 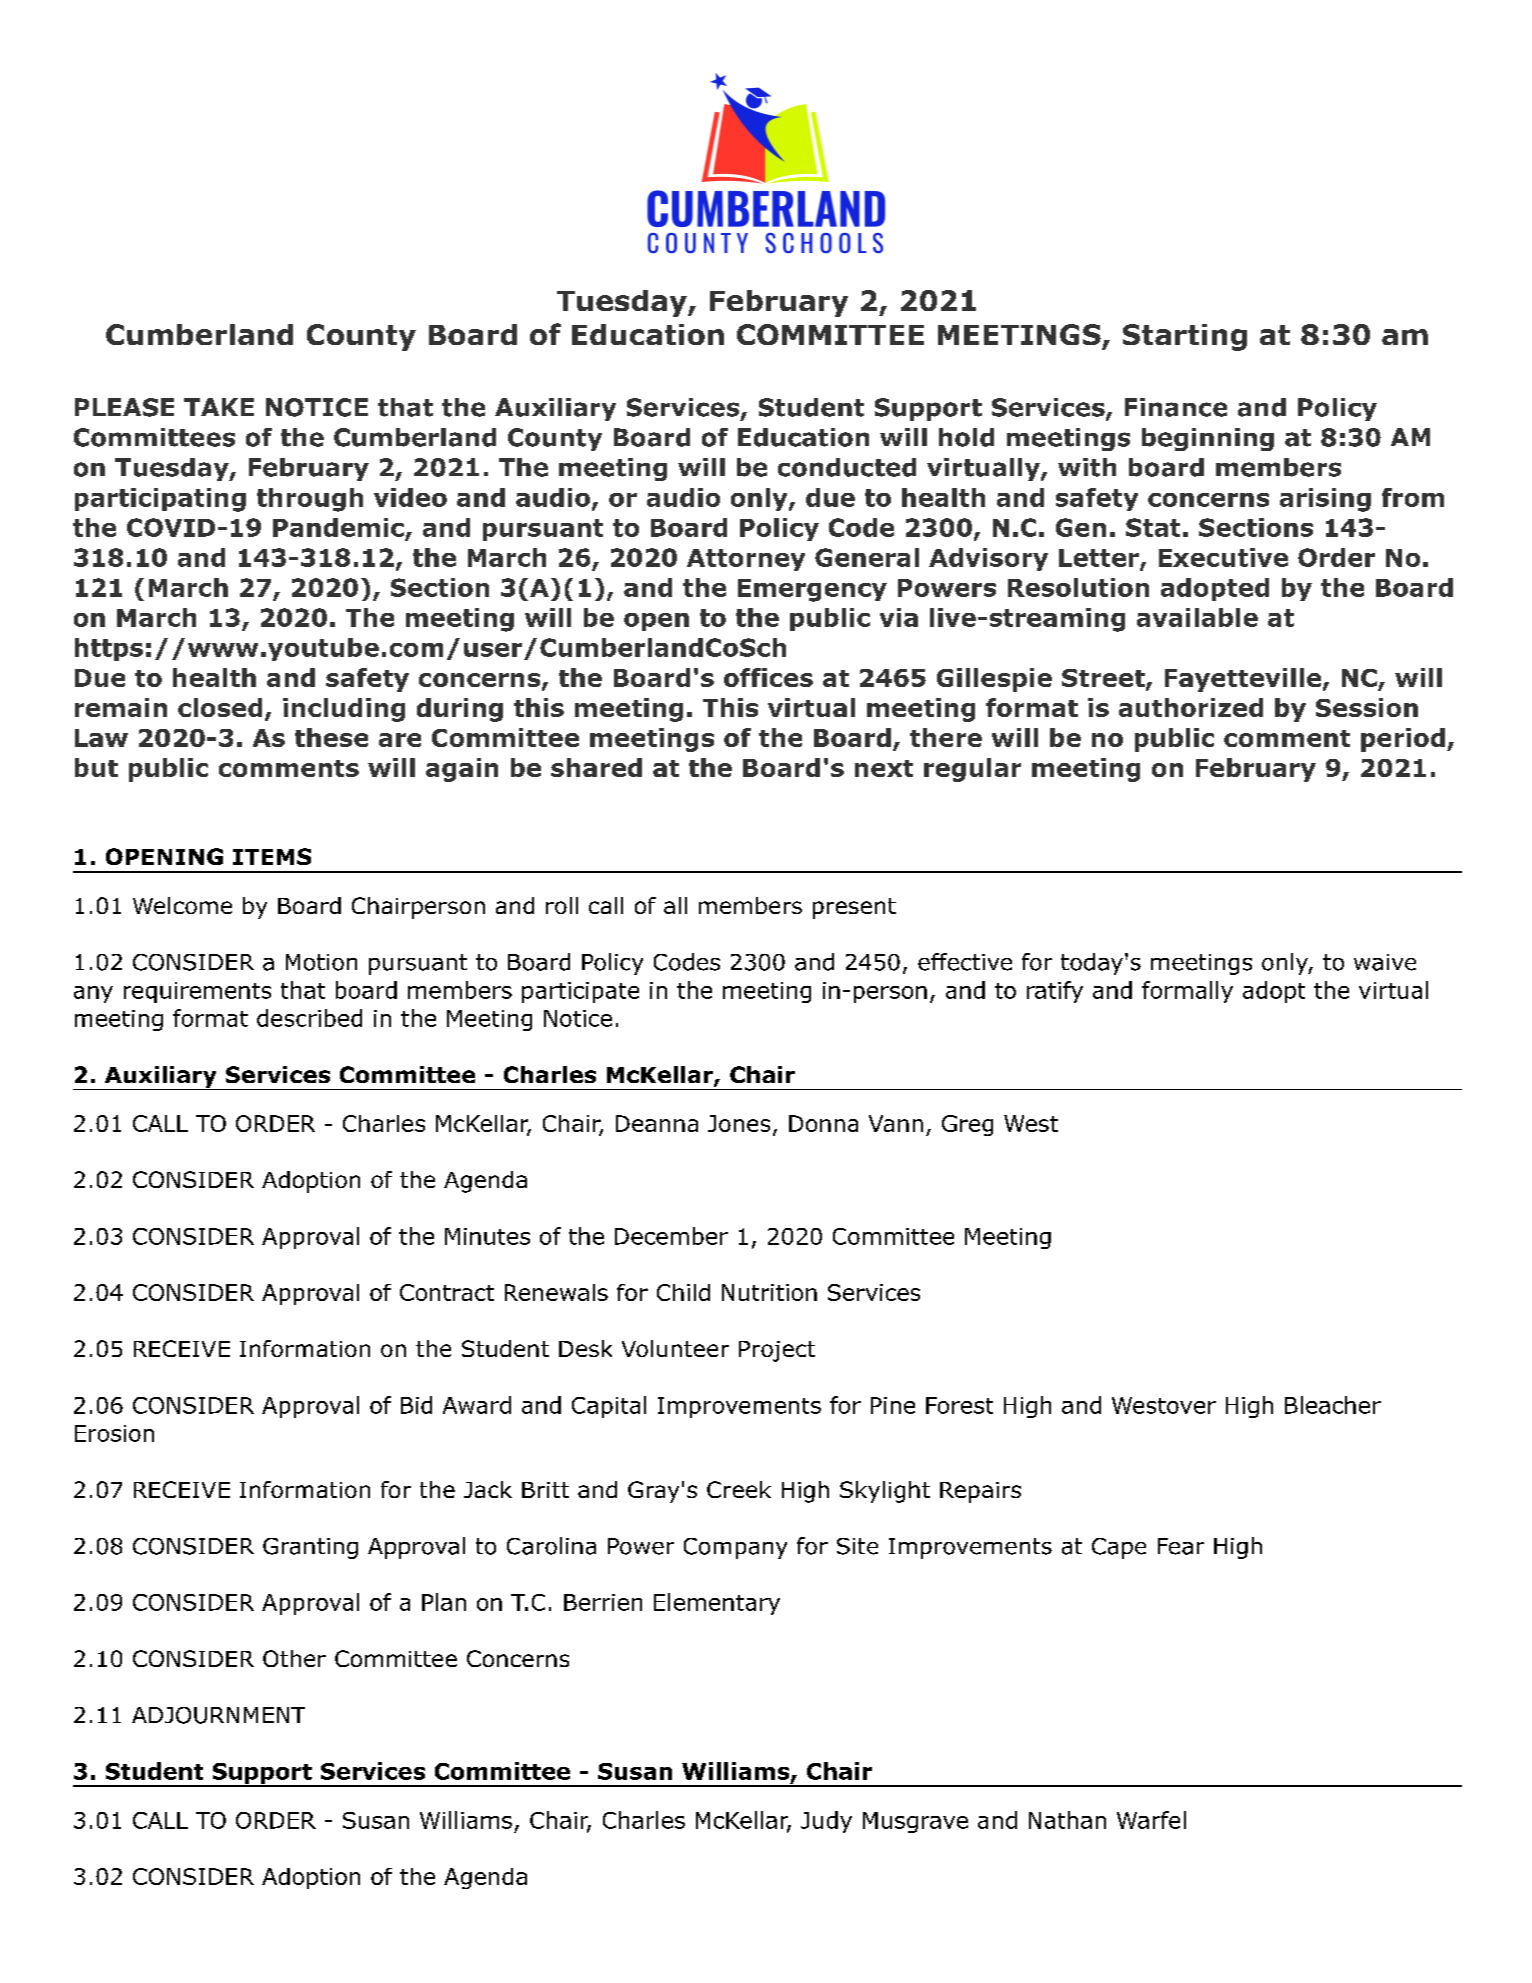 What do you see at coordinates (219, 407) in the image?
I see `TAKE` at bounding box center [219, 407].
